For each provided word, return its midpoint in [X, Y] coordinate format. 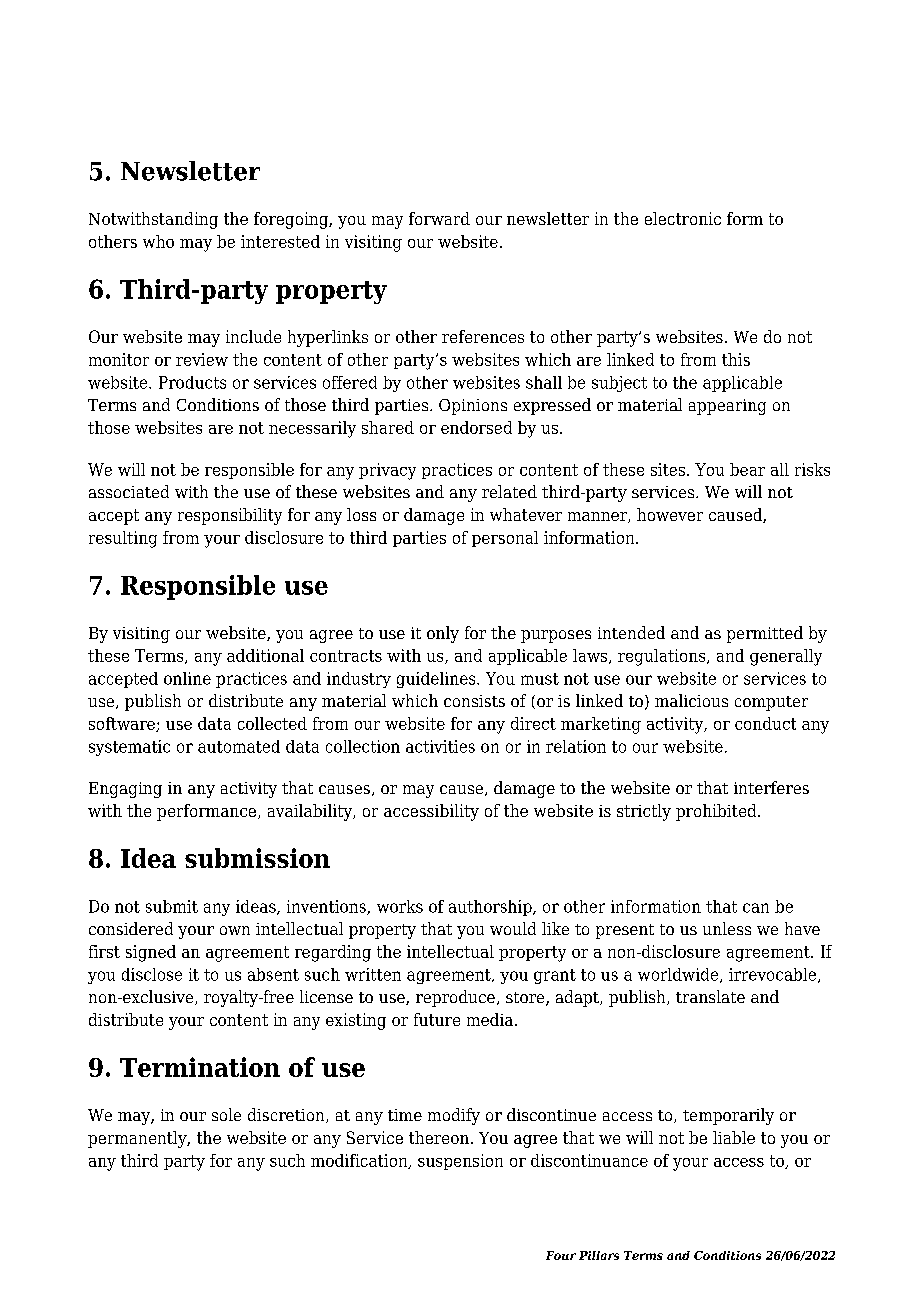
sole [226, 1114]
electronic [683, 218]
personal [505, 539]
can [756, 908]
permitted [765, 634]
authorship [491, 908]
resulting [123, 539]
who [158, 241]
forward [439, 218]
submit [172, 906]
